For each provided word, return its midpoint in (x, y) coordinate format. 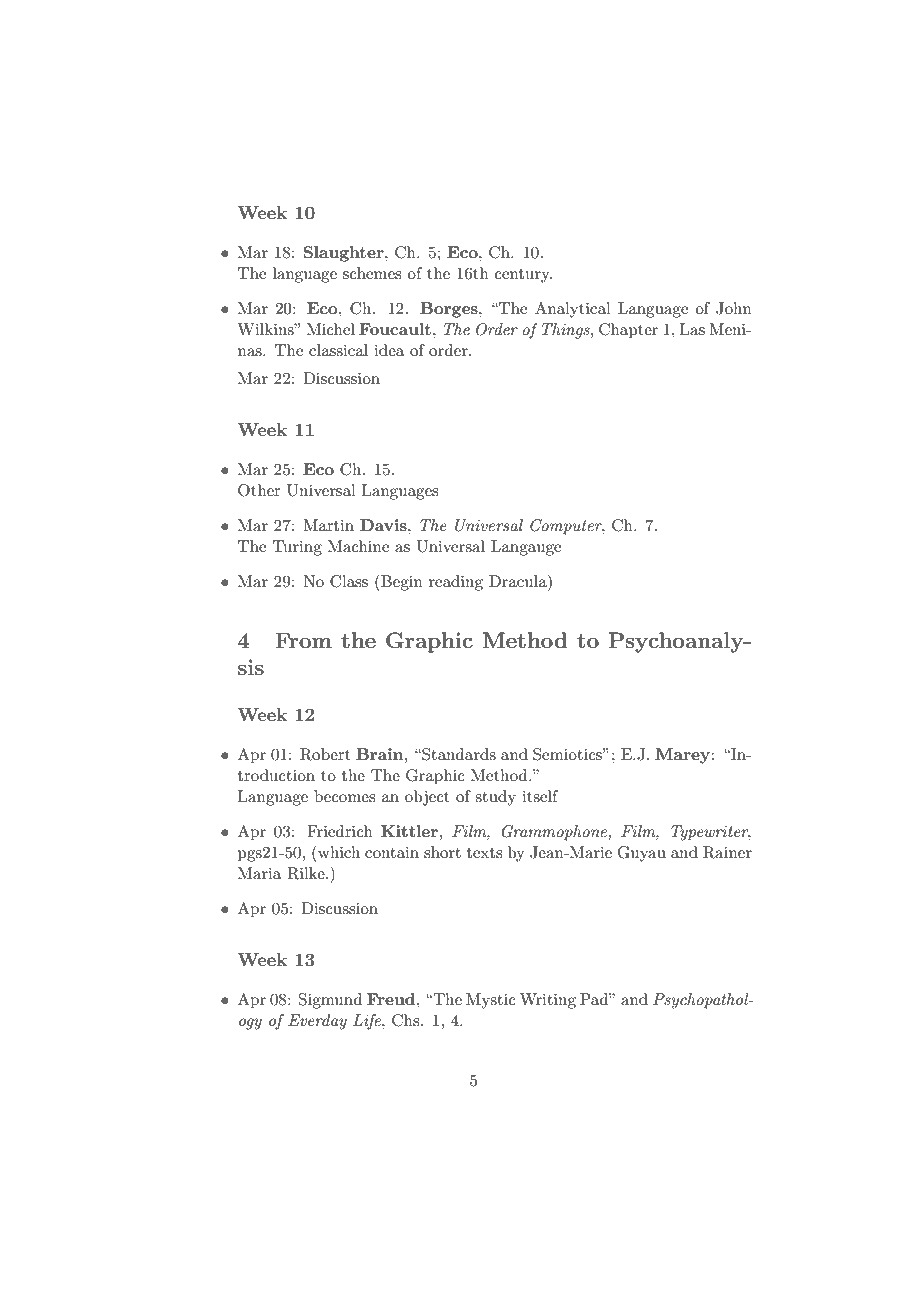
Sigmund (330, 1001)
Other (259, 490)
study (495, 798)
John (734, 308)
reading (456, 583)
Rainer (727, 852)
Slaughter (345, 254)
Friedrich (340, 831)
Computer (567, 527)
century (523, 276)
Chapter (628, 331)
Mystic (491, 1001)
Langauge (526, 548)
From (303, 640)
